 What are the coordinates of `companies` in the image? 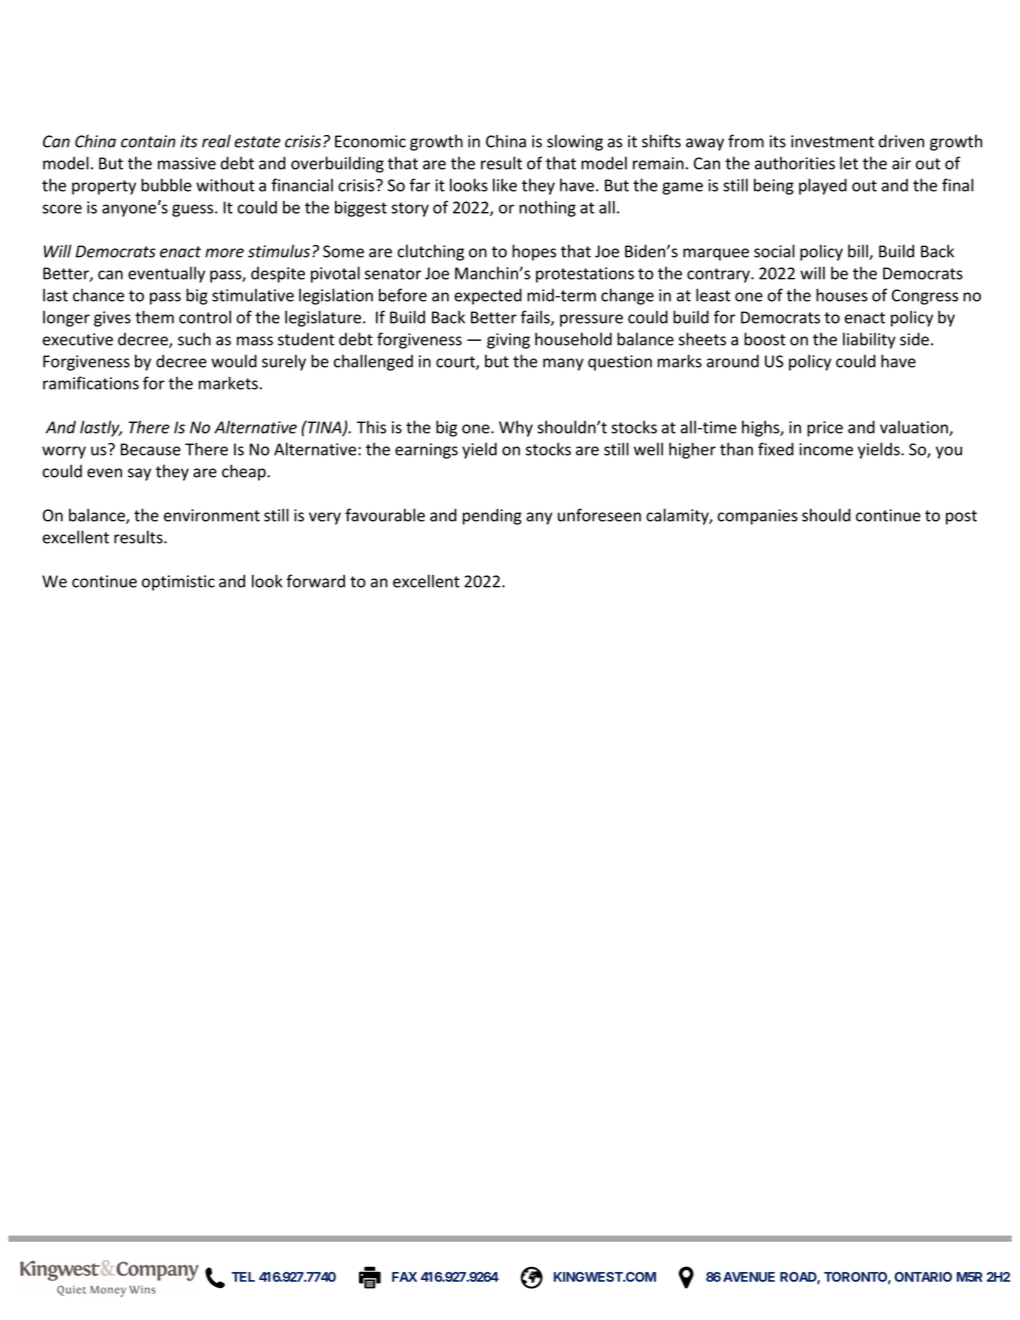 It's located at (757, 517).
